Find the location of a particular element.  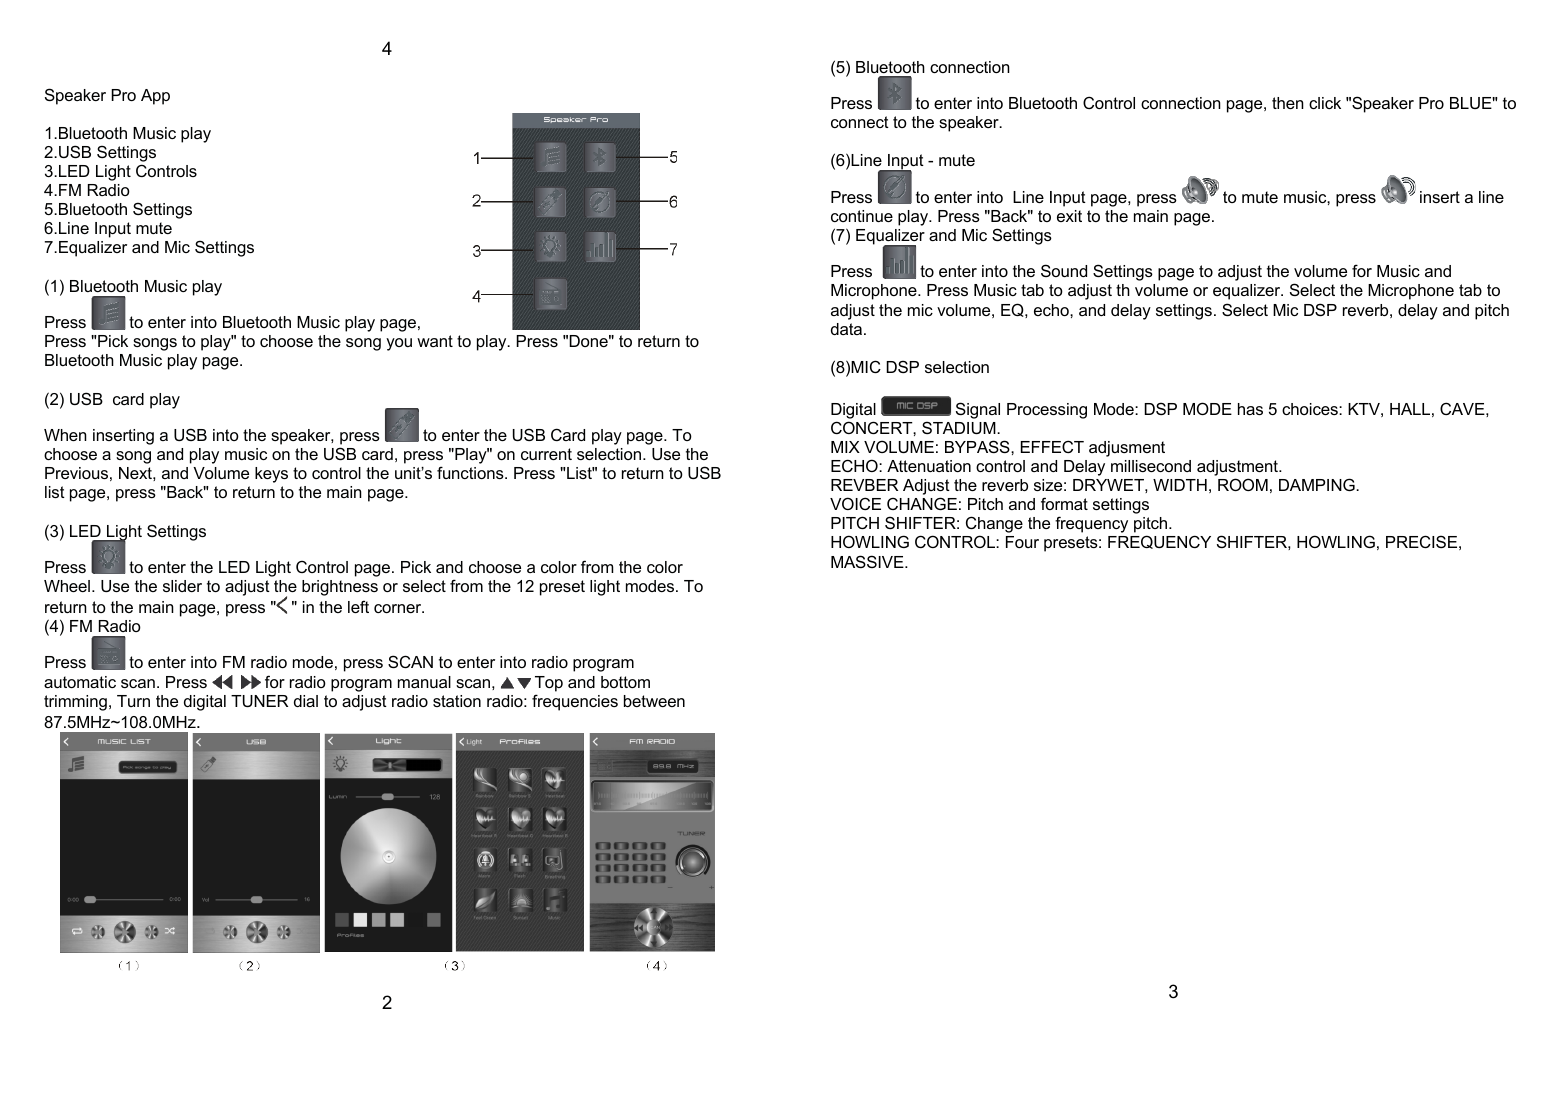

continue is located at coordinates (862, 216).
